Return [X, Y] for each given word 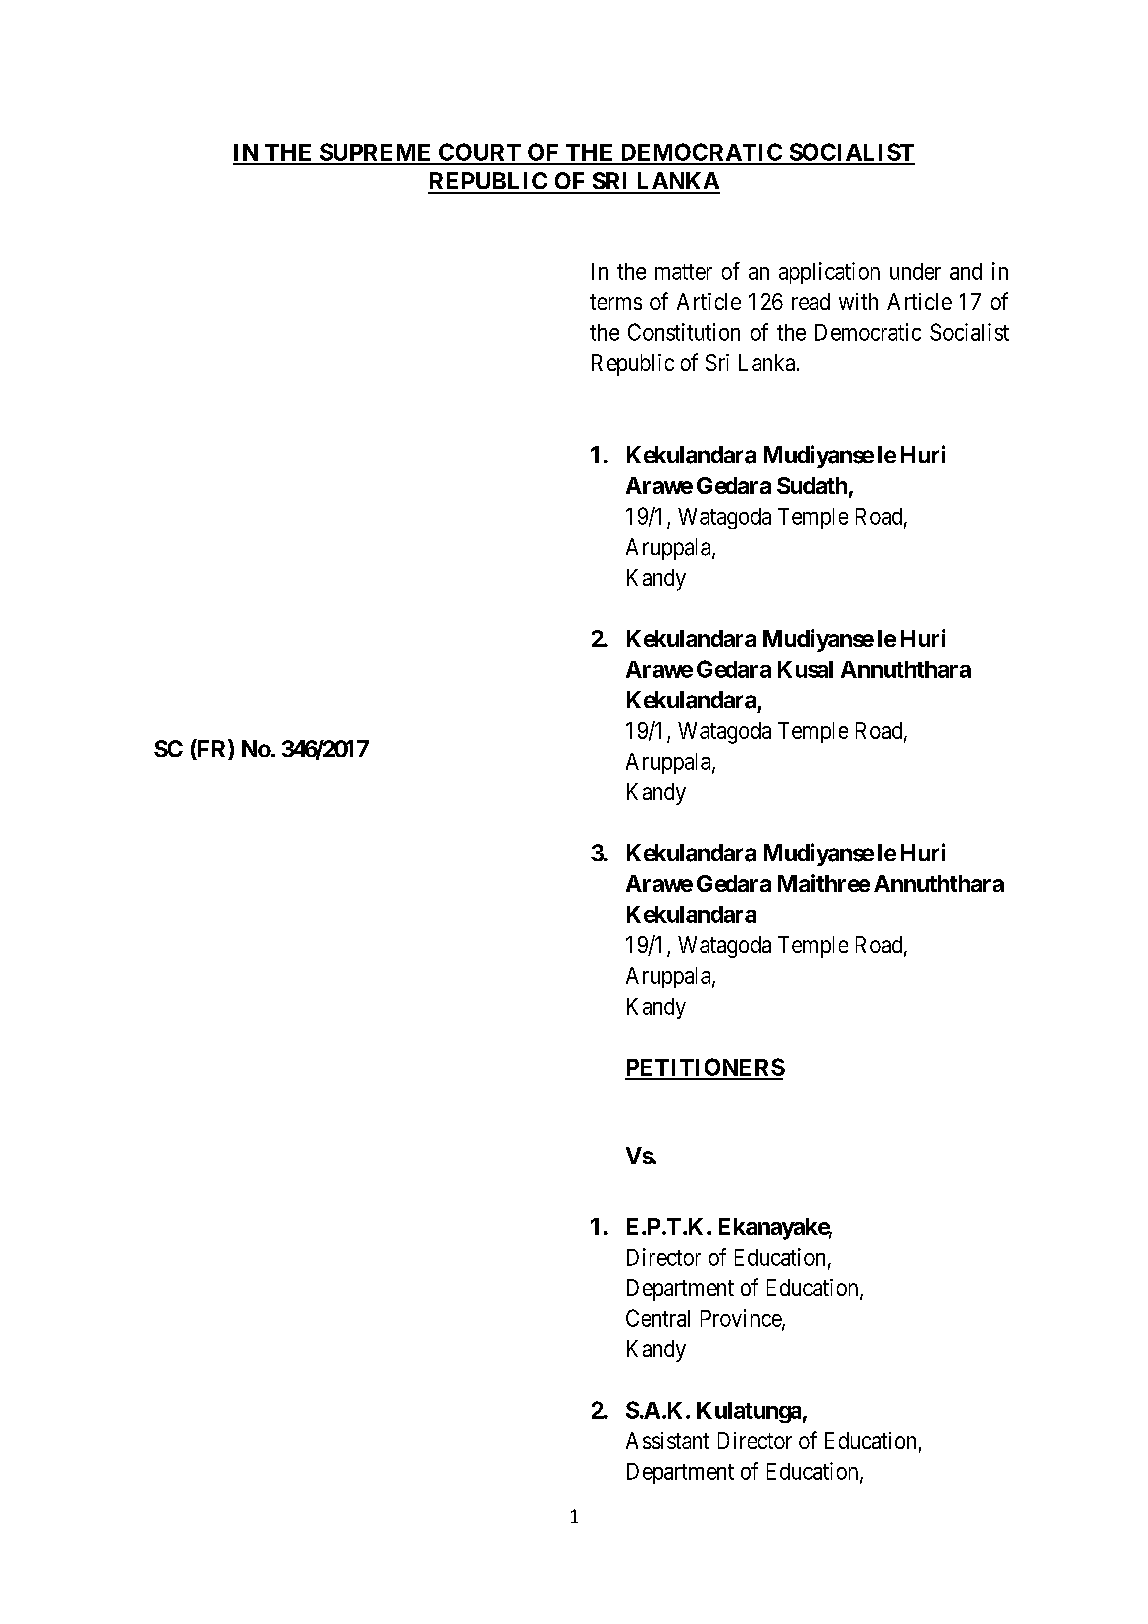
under [915, 271]
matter [683, 272]
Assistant [667, 1440]
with [858, 301]
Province [742, 1319]
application [829, 273]
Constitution [684, 332]
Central [658, 1318]
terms [616, 302]
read [811, 301]
